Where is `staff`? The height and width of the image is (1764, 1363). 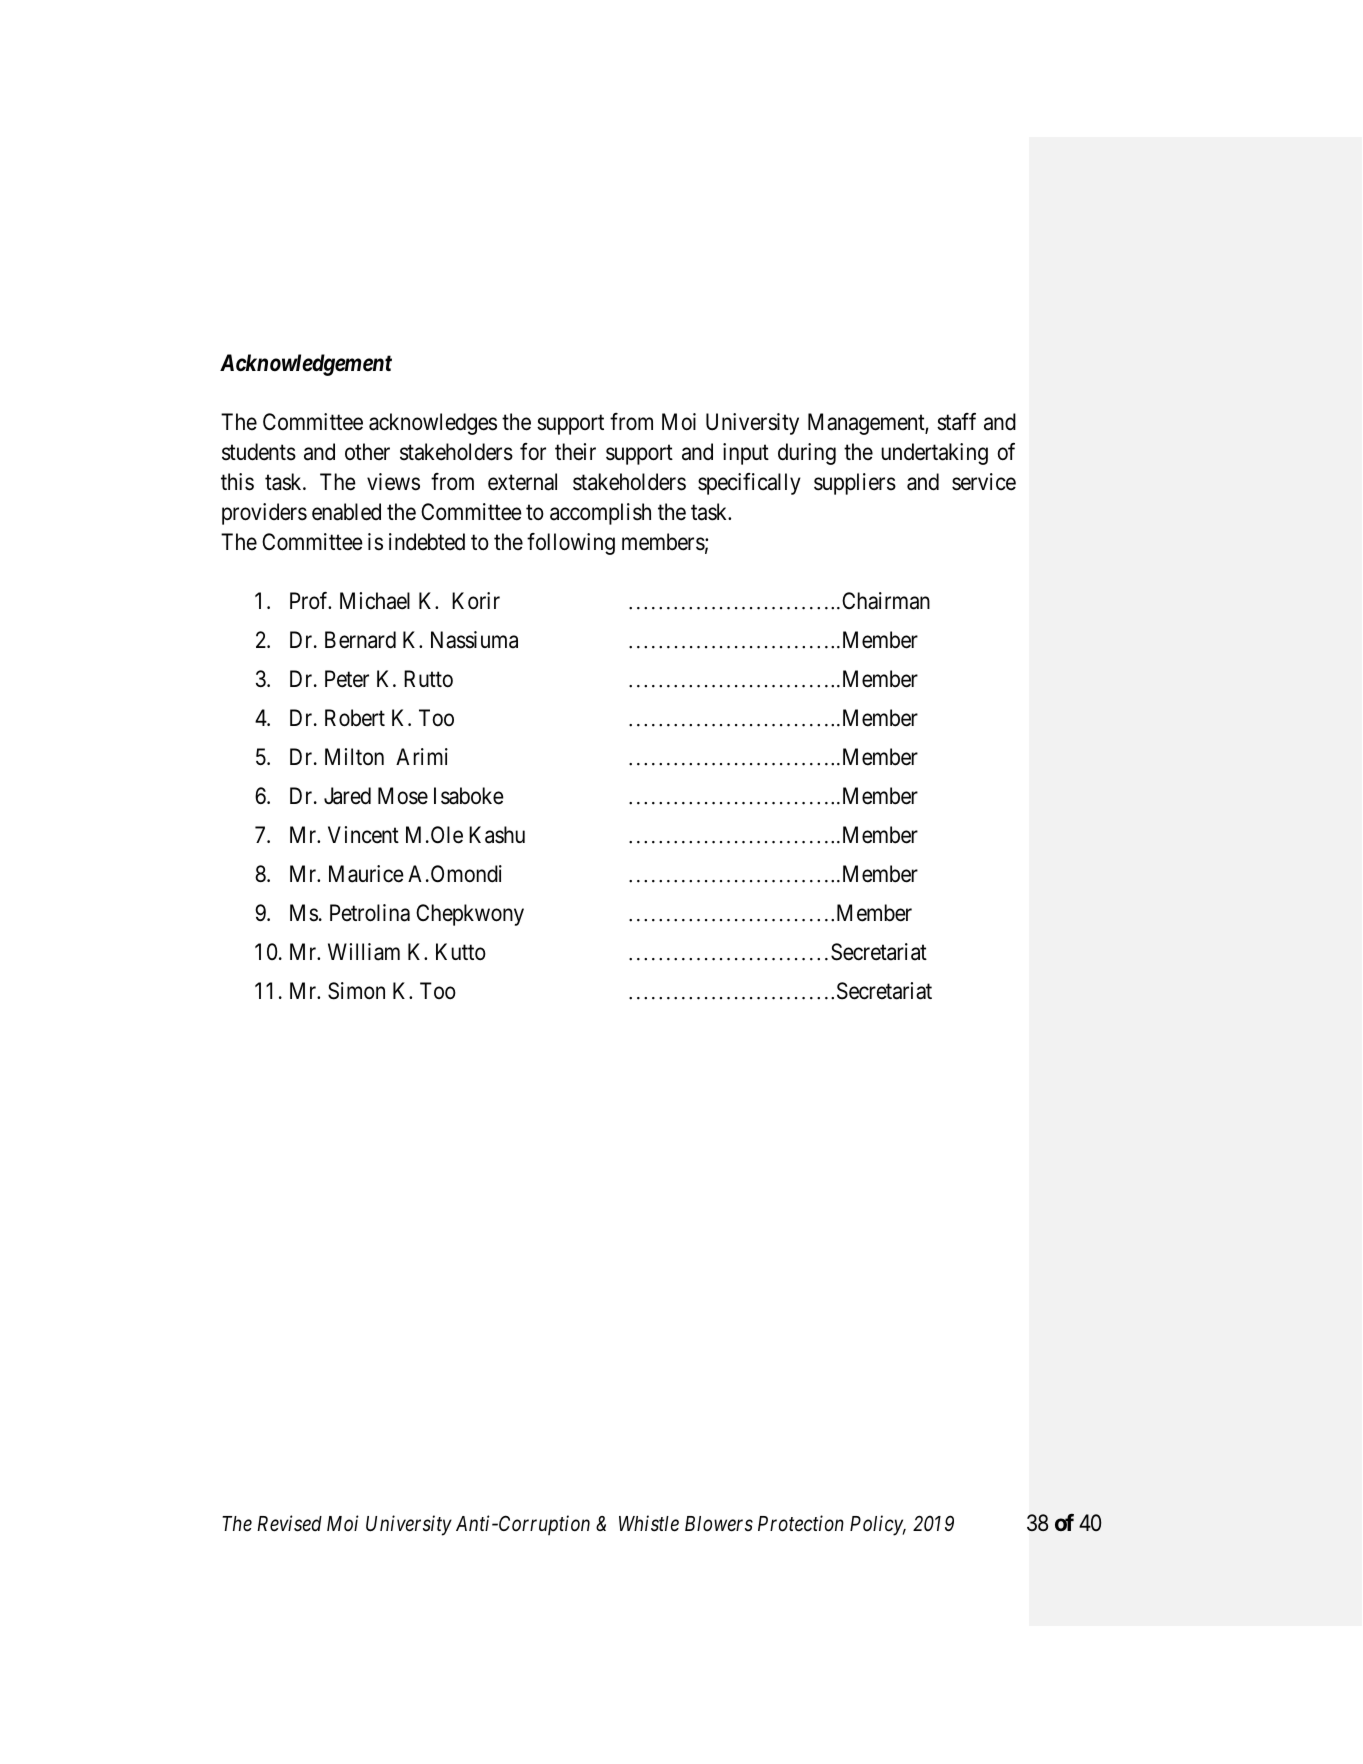 staff is located at coordinates (956, 422).
